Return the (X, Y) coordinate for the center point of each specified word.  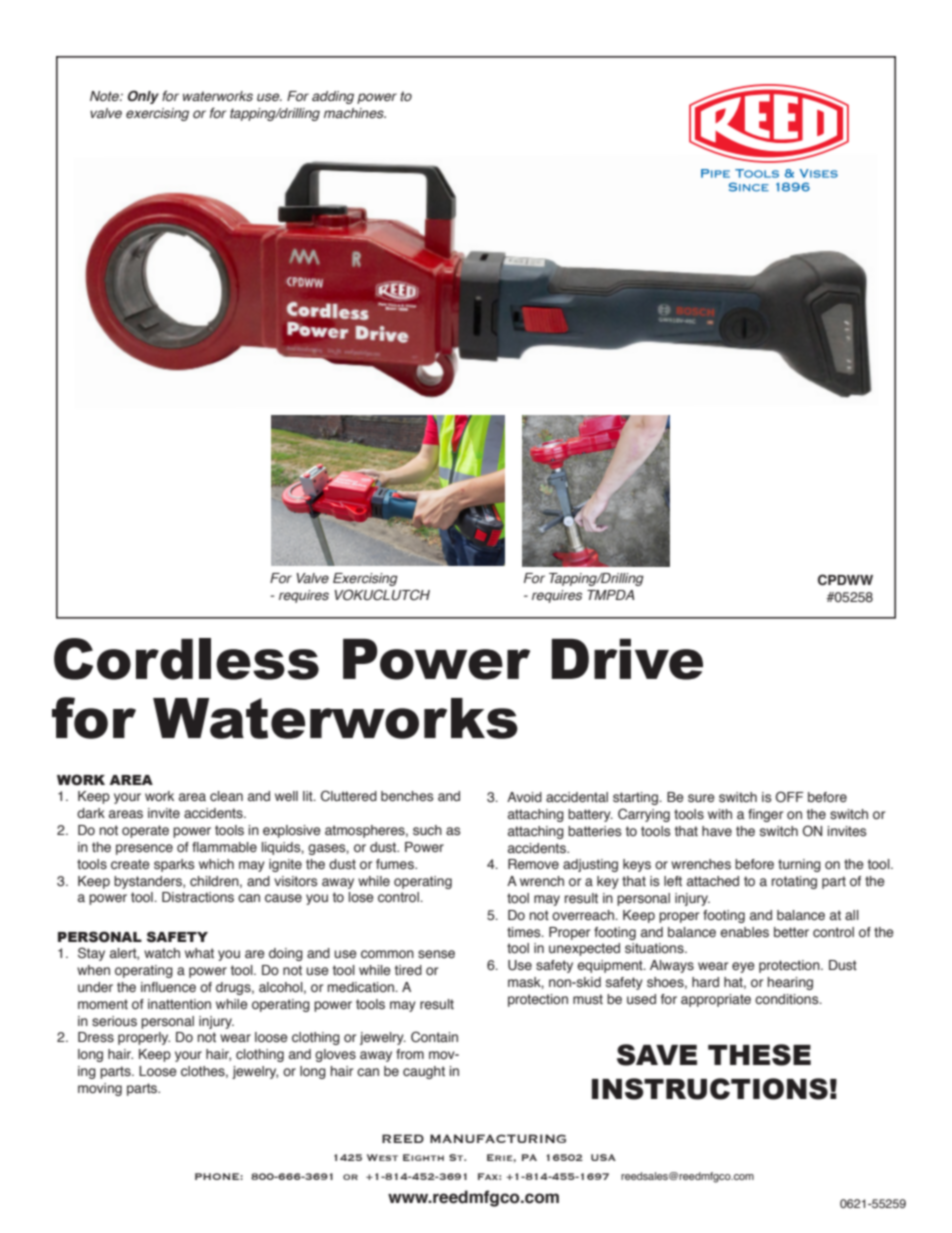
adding (333, 97)
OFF (790, 797)
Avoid (524, 797)
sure (701, 798)
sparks (174, 865)
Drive (627, 659)
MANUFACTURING (498, 1138)
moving (100, 1089)
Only (143, 97)
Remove (533, 864)
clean (226, 796)
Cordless (186, 659)
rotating (794, 882)
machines (355, 113)
